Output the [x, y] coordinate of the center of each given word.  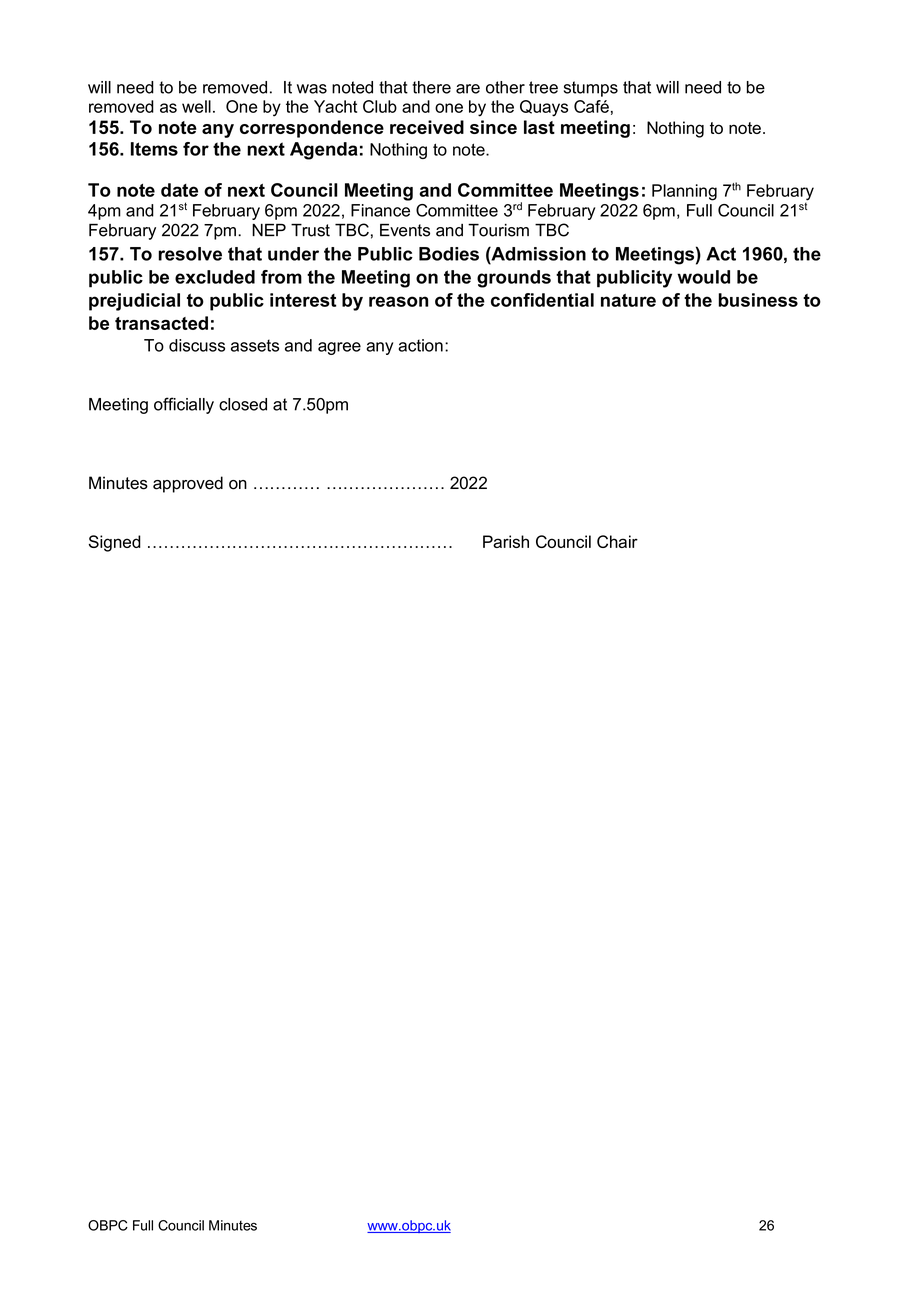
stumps [591, 89]
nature [628, 300]
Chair [617, 541]
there [431, 87]
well [196, 106]
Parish [506, 541]
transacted [161, 323]
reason [398, 301]
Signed [115, 543]
